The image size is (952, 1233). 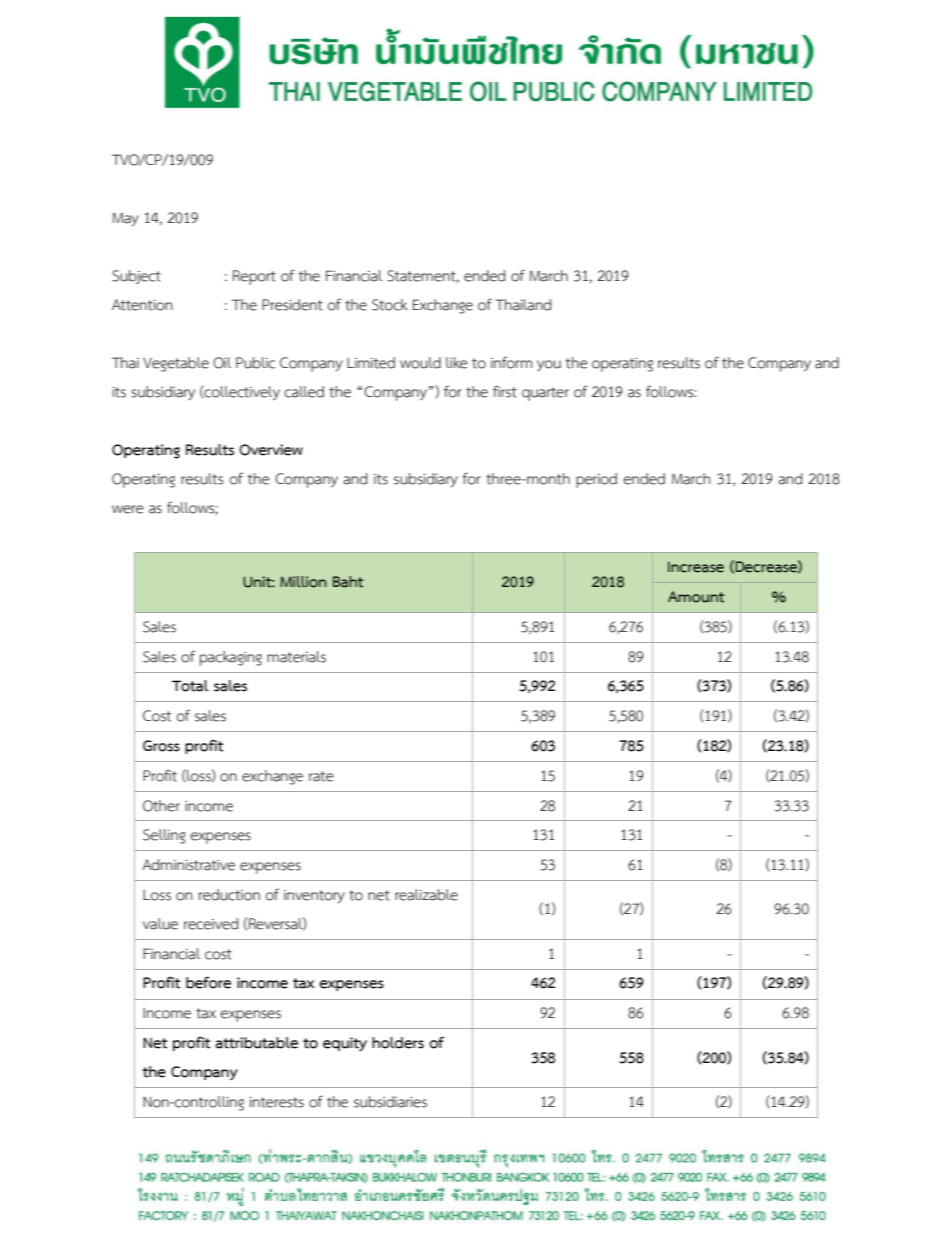 I want to click on subsidiaries, so click(x=390, y=1102).
